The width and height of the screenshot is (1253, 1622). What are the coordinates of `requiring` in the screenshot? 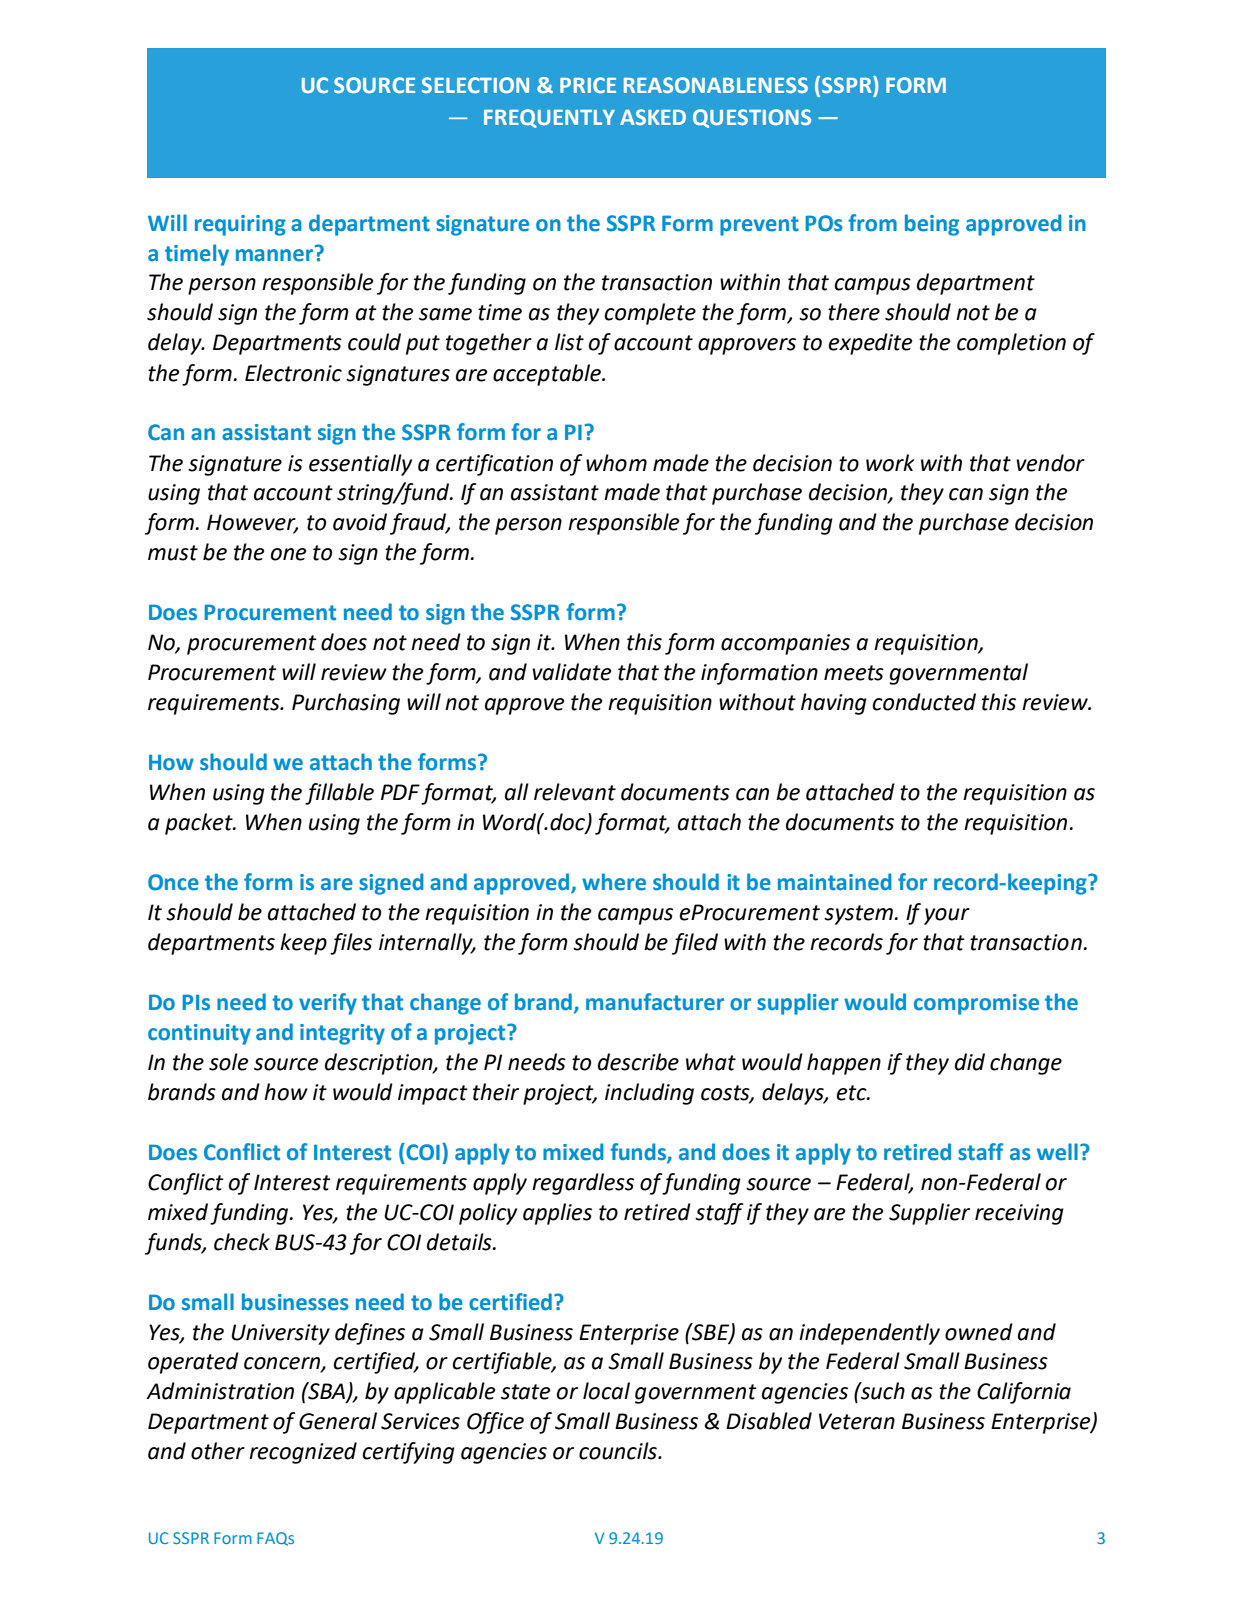 It's located at (240, 225).
